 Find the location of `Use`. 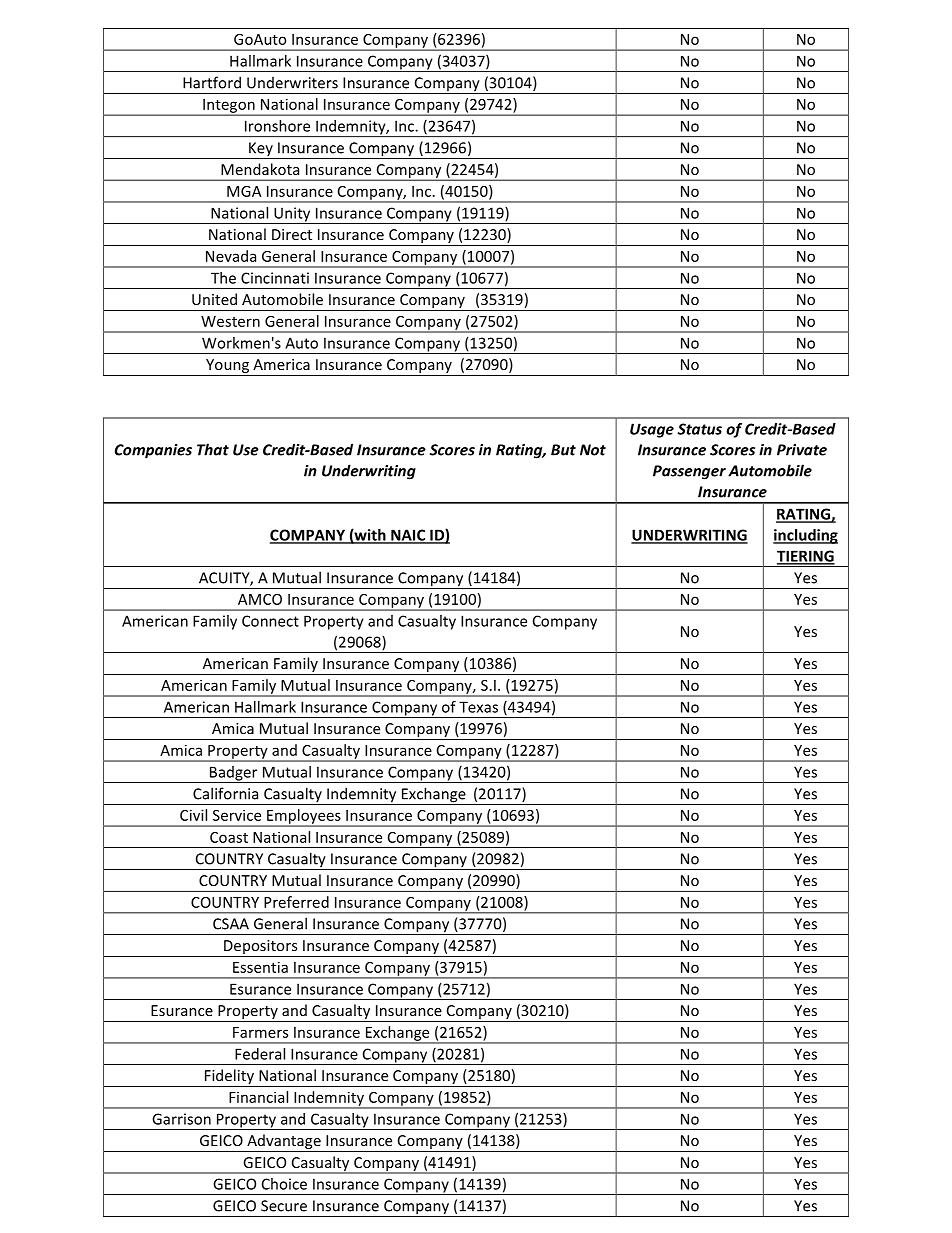

Use is located at coordinates (246, 450).
